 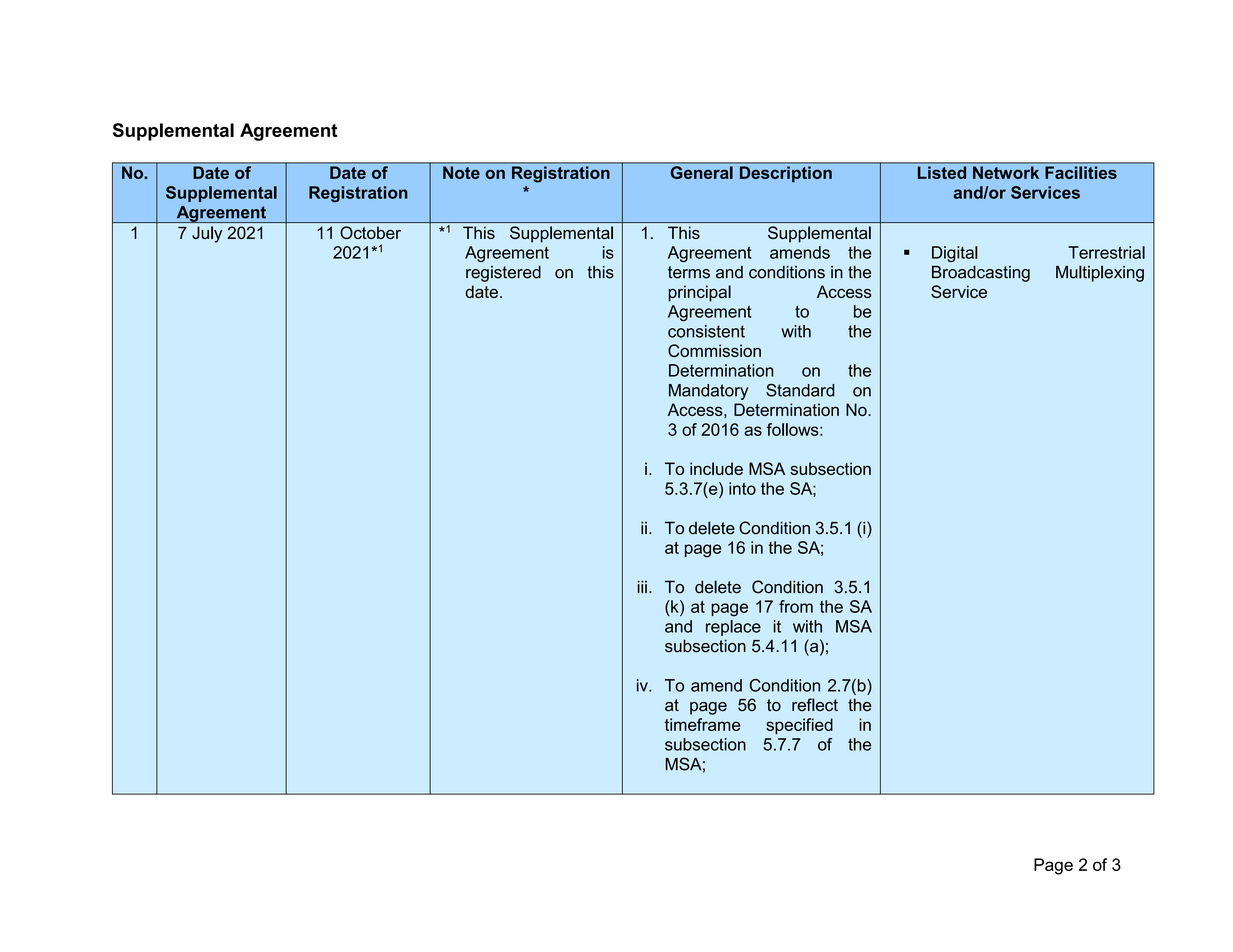 I want to click on October, so click(x=370, y=232).
